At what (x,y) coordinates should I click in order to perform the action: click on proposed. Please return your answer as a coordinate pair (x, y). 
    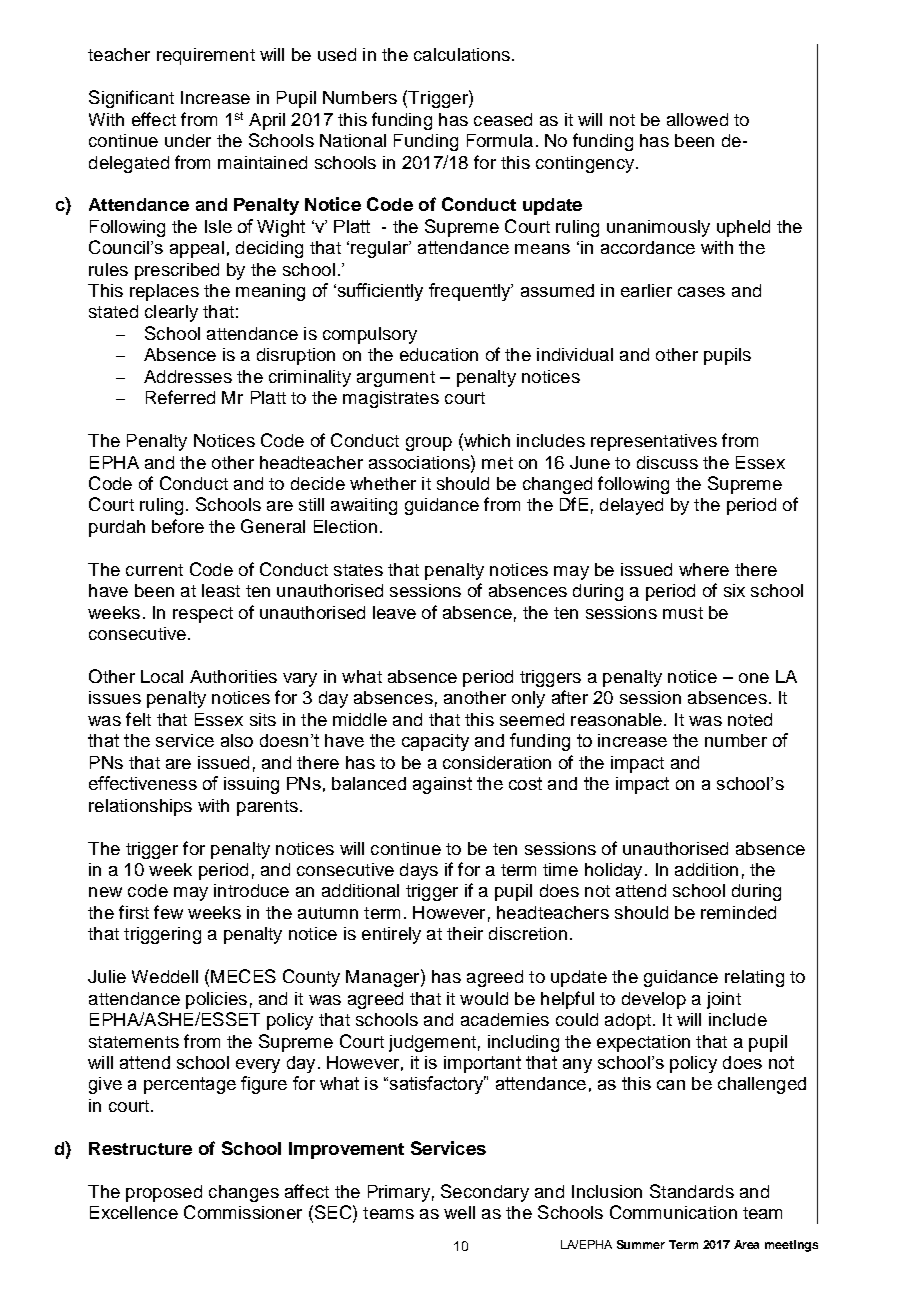
    Looking at the image, I should click on (164, 1193).
